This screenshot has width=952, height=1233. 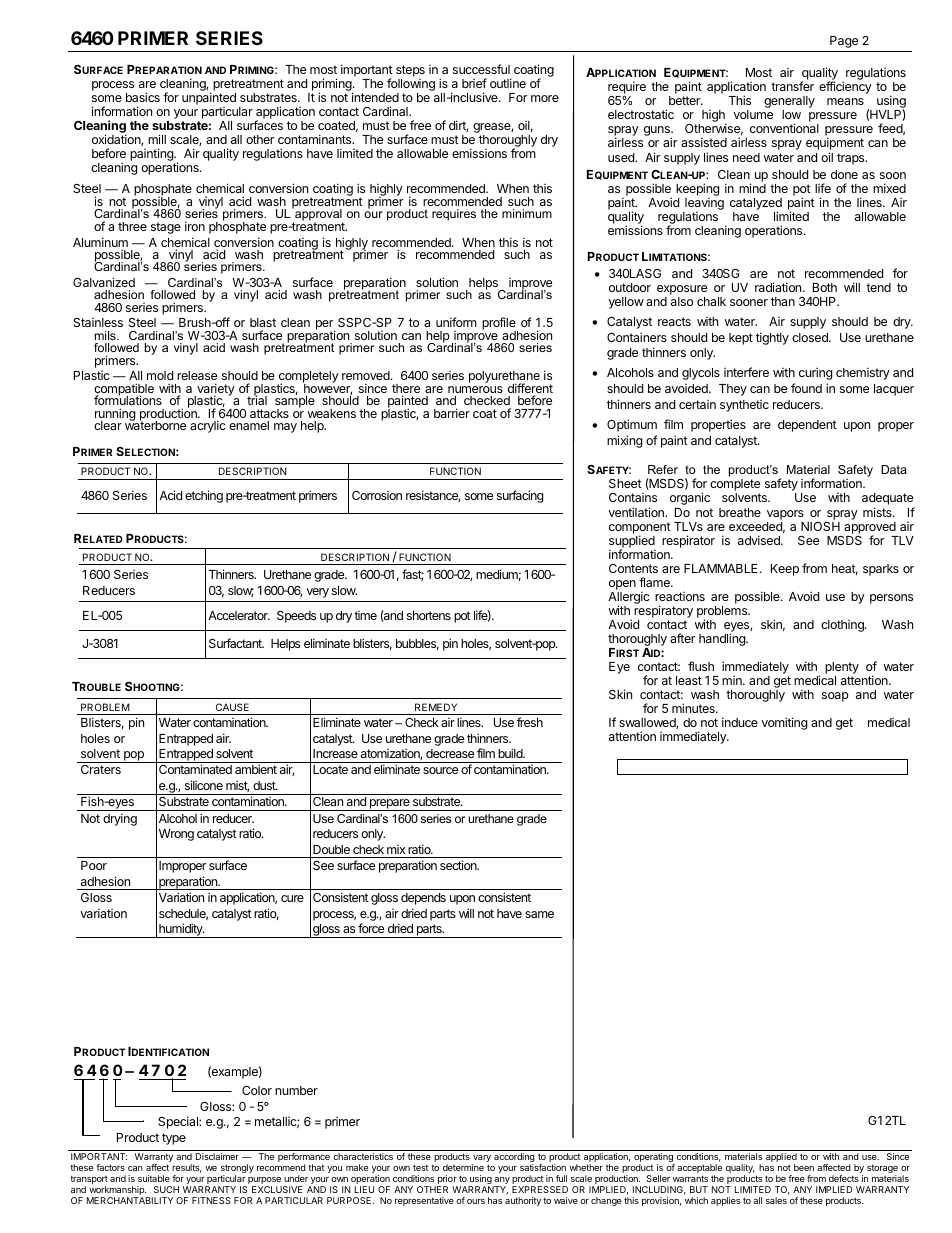 I want to click on successful, so click(x=481, y=69).
